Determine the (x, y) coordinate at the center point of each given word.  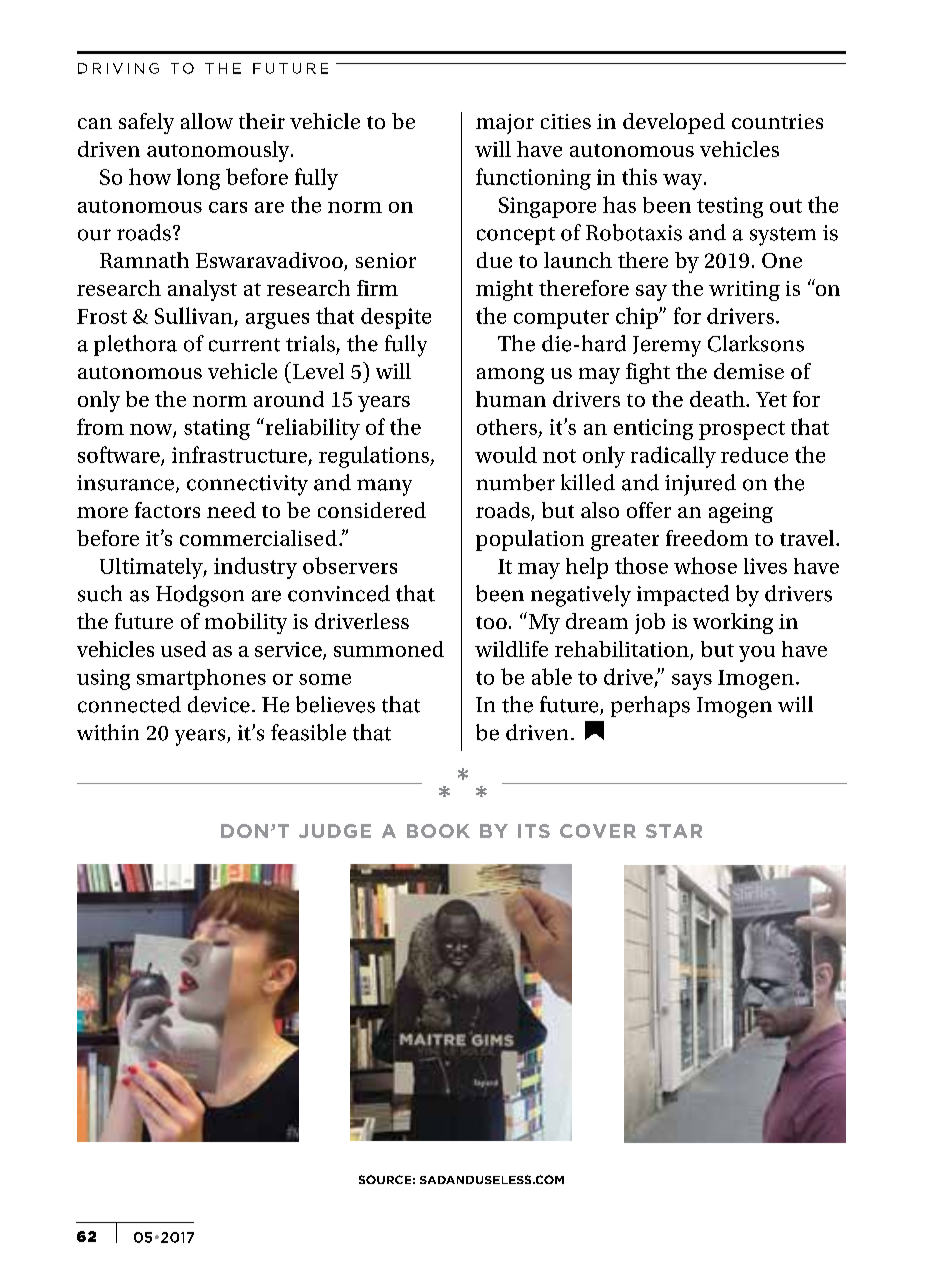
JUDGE (335, 831)
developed (674, 123)
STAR (674, 831)
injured (700, 485)
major (505, 124)
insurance (125, 483)
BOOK (438, 831)
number (515, 482)
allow (207, 121)
